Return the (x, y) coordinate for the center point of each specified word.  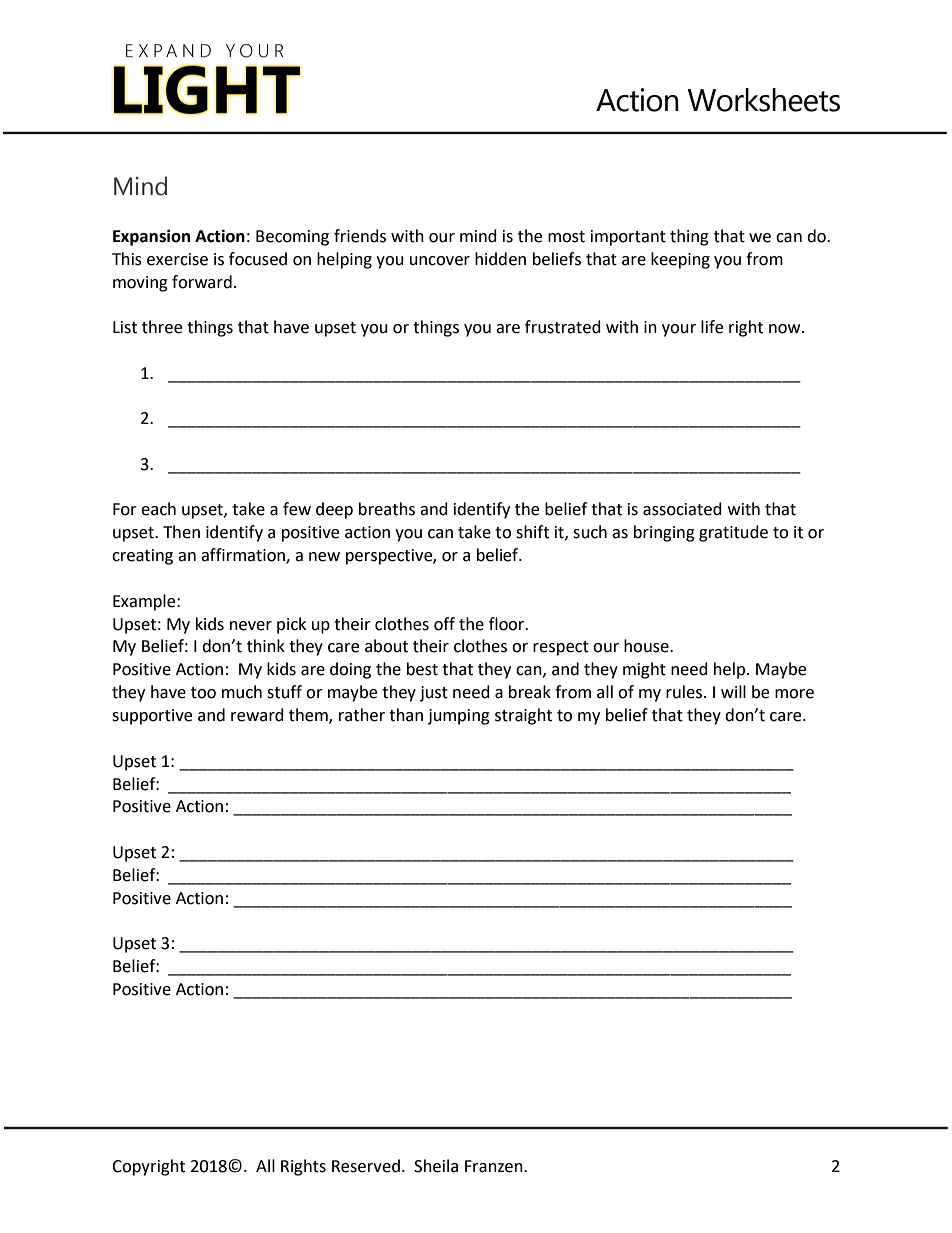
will (733, 691)
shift (532, 532)
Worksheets (763, 100)
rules (685, 692)
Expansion (151, 237)
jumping (459, 717)
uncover (440, 261)
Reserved (366, 1166)
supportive (152, 717)
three (162, 327)
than (406, 715)
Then (181, 532)
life (712, 327)
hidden (500, 259)
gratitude (733, 533)
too (203, 693)
